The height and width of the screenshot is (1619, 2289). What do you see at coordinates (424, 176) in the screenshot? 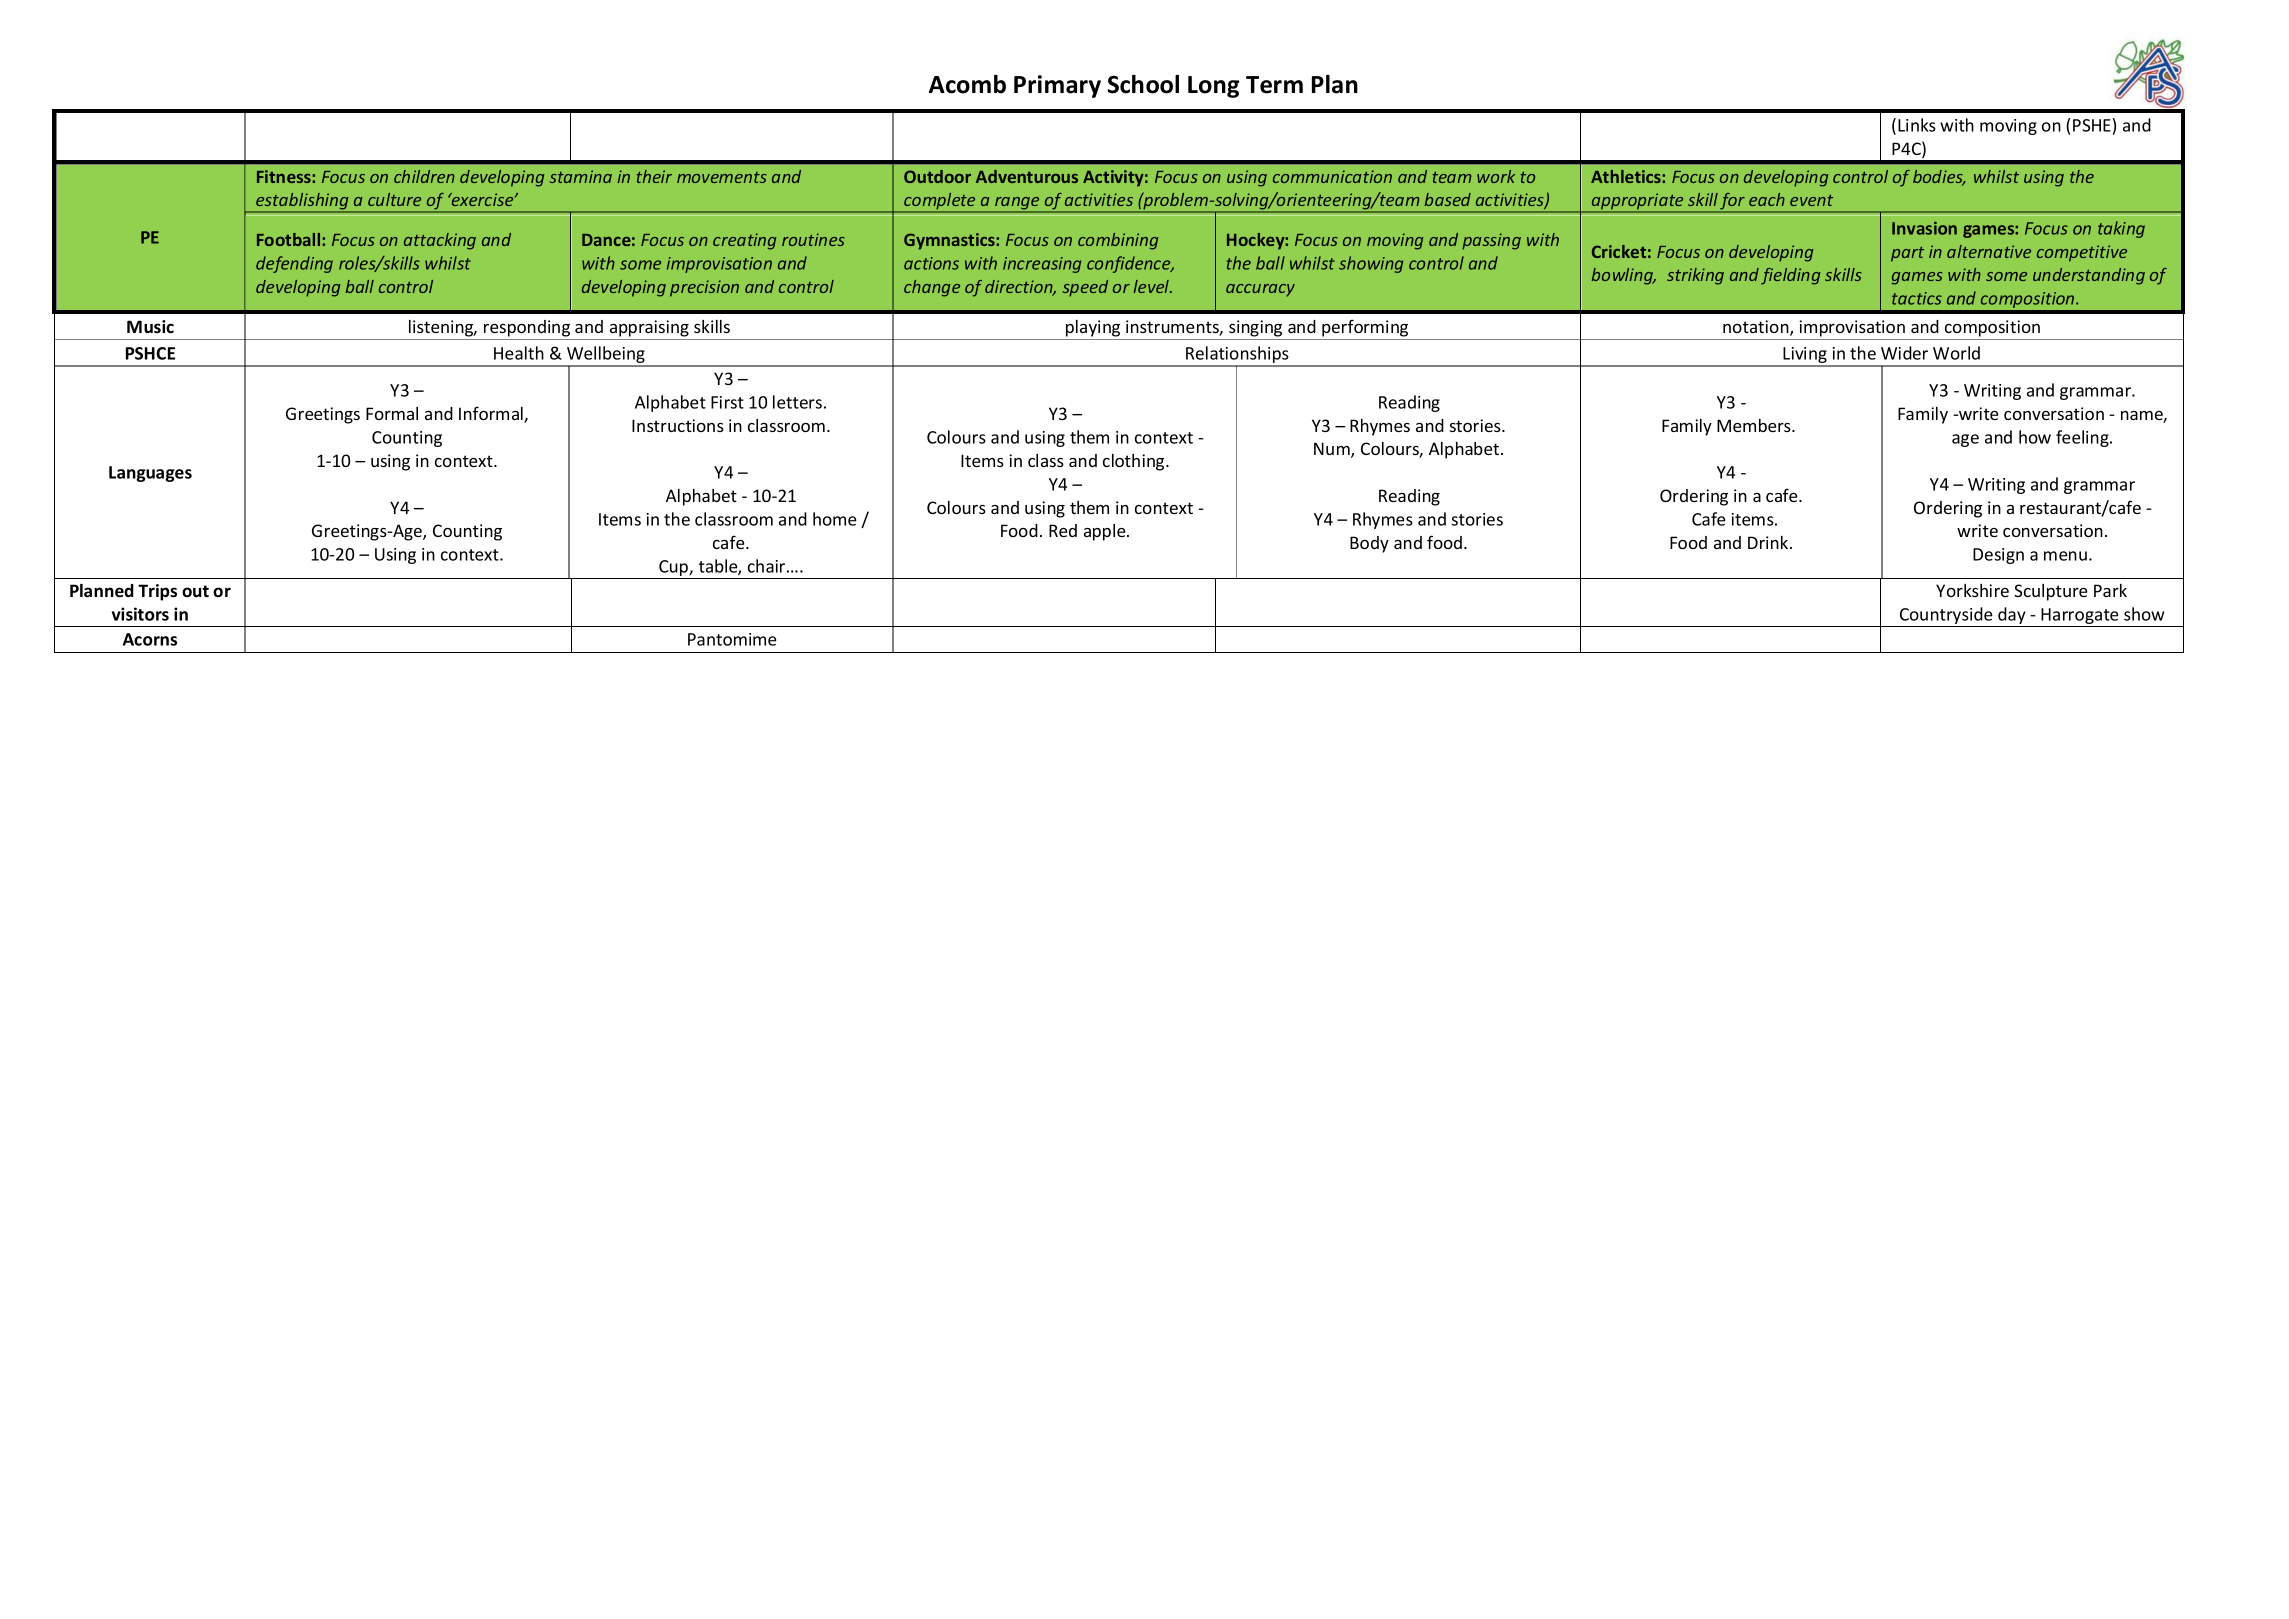
I see `children` at bounding box center [424, 176].
